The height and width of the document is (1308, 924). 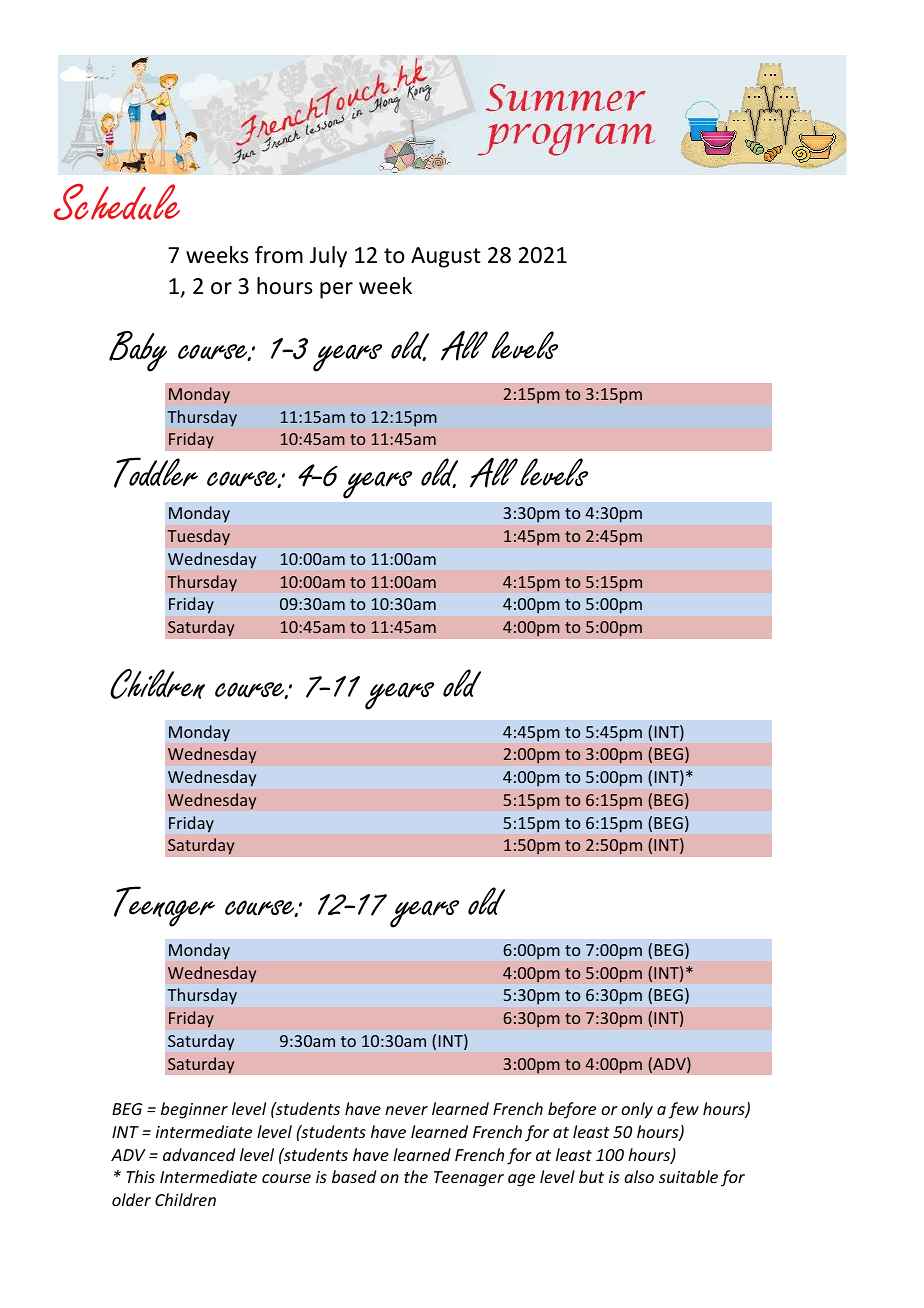 I want to click on the, so click(x=416, y=1176).
